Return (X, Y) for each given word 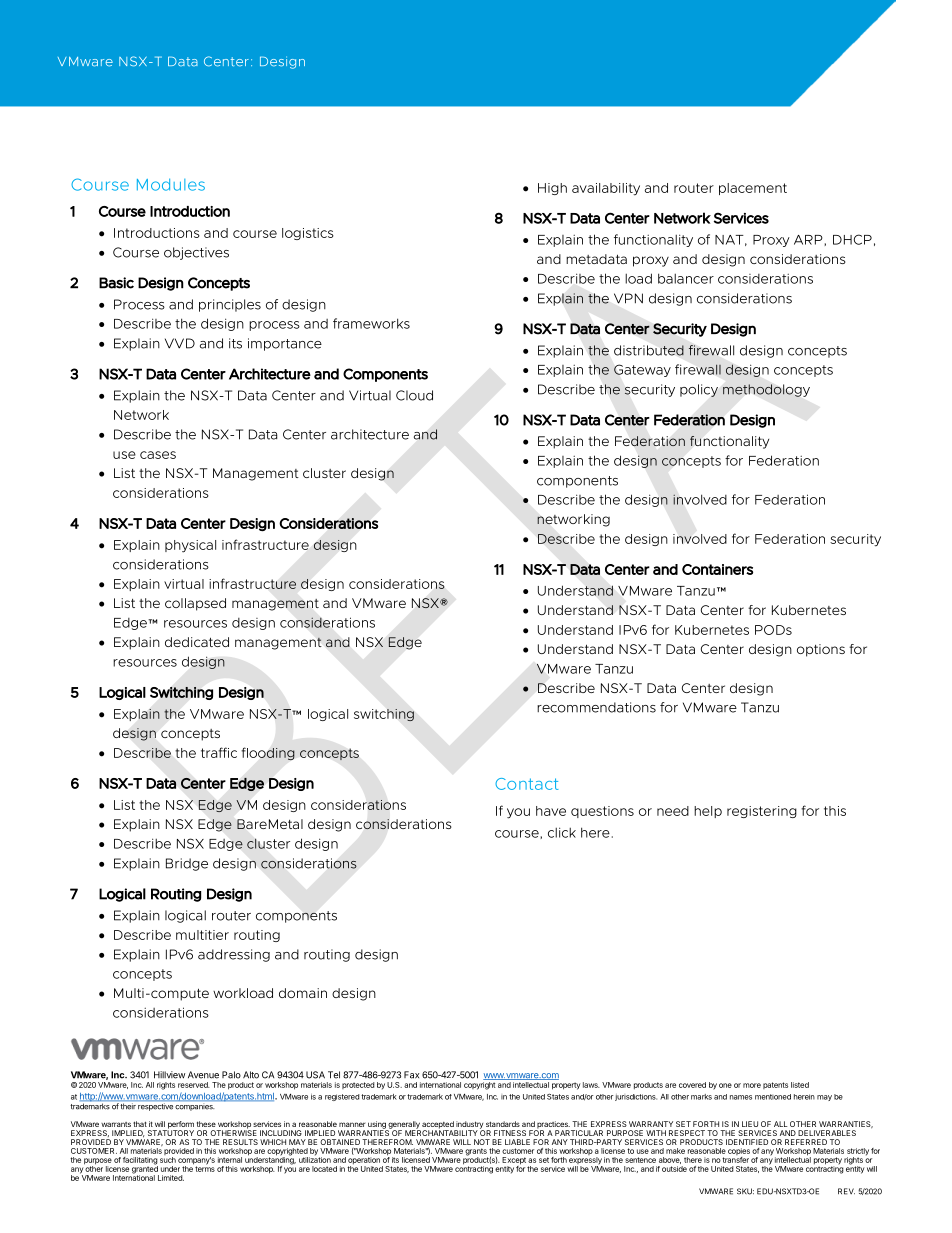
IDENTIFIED (747, 1142)
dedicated (197, 642)
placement (753, 189)
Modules (171, 184)
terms (205, 1168)
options (821, 650)
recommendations (596, 707)
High (552, 189)
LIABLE (517, 1142)
